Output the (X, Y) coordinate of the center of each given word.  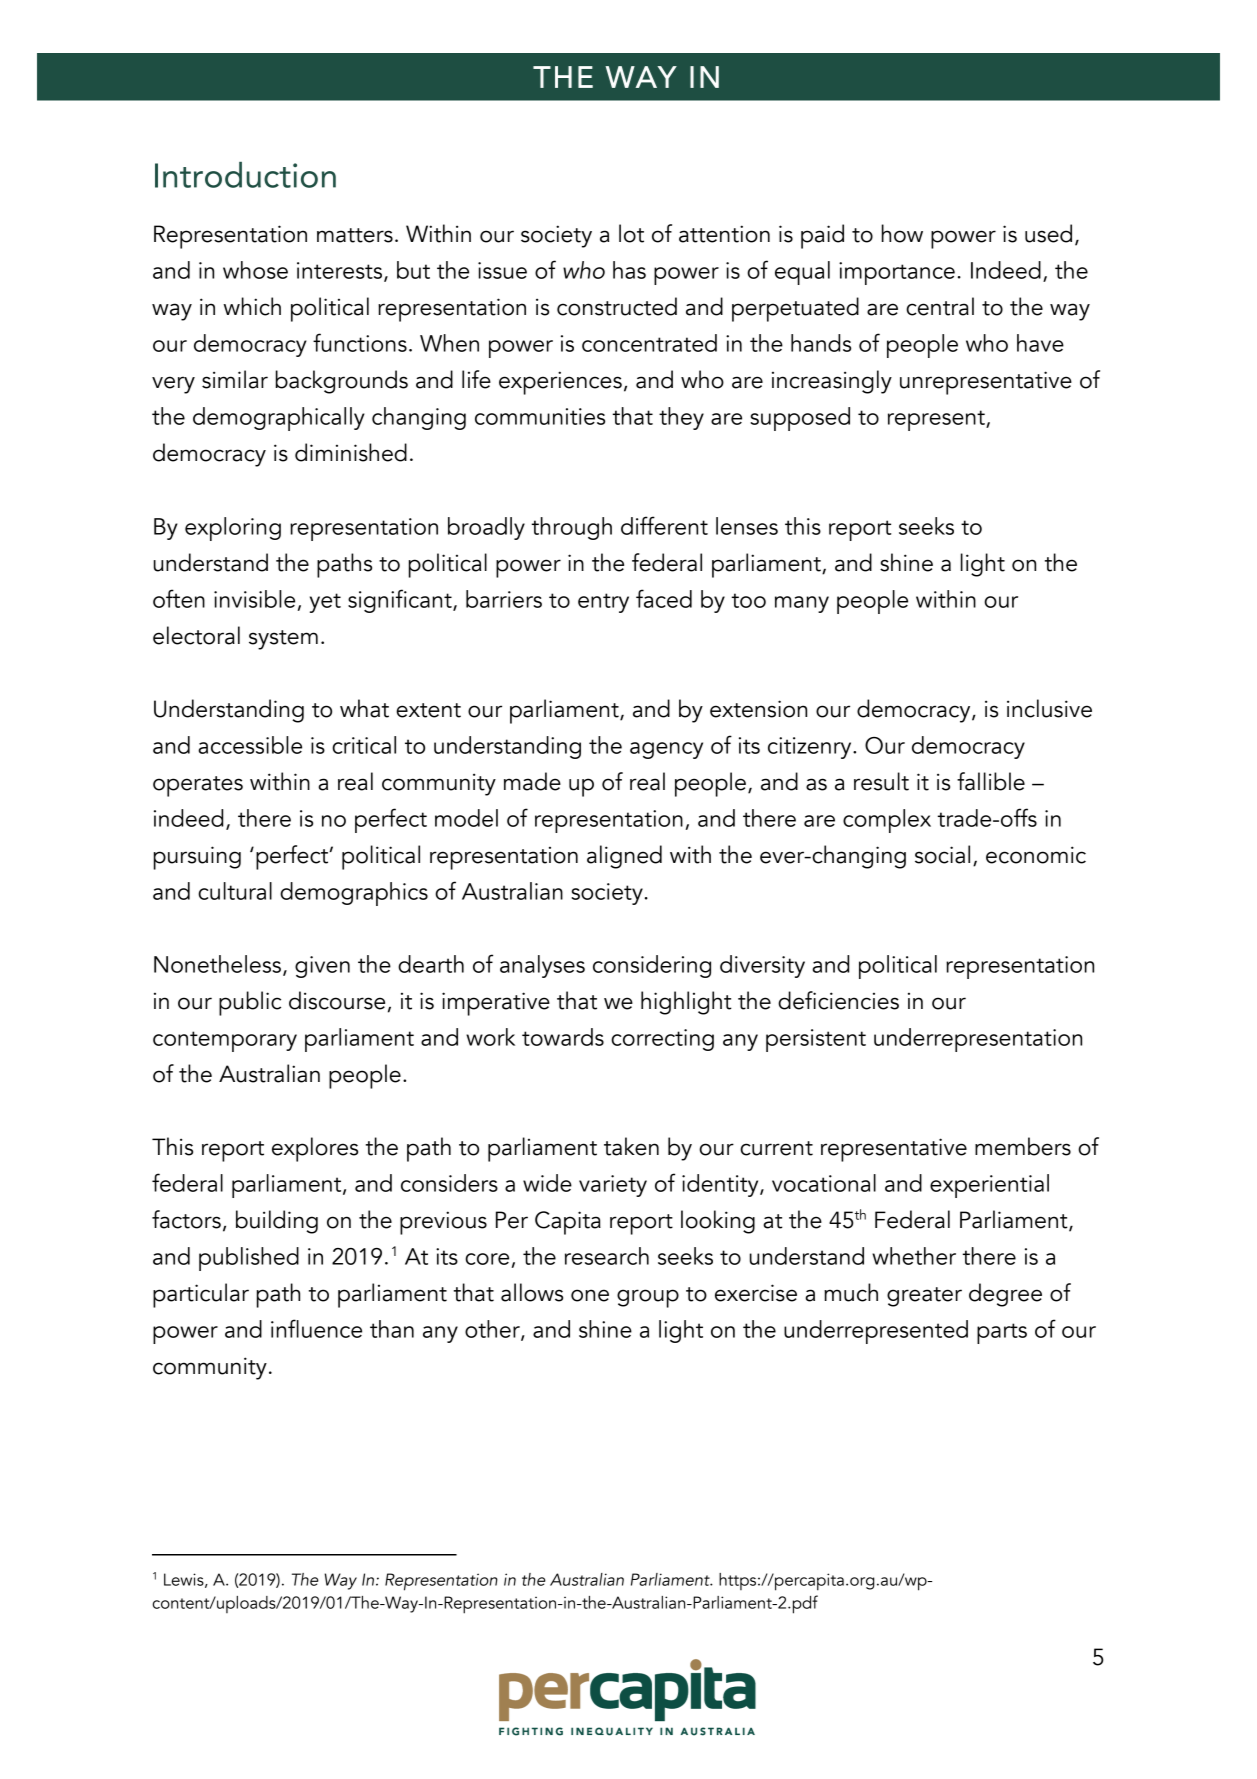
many (802, 604)
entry (603, 603)
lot (631, 233)
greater (924, 1297)
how (902, 233)
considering (652, 966)
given (322, 967)
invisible (254, 599)
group (648, 1298)
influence (316, 1328)
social (942, 854)
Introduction (245, 175)
